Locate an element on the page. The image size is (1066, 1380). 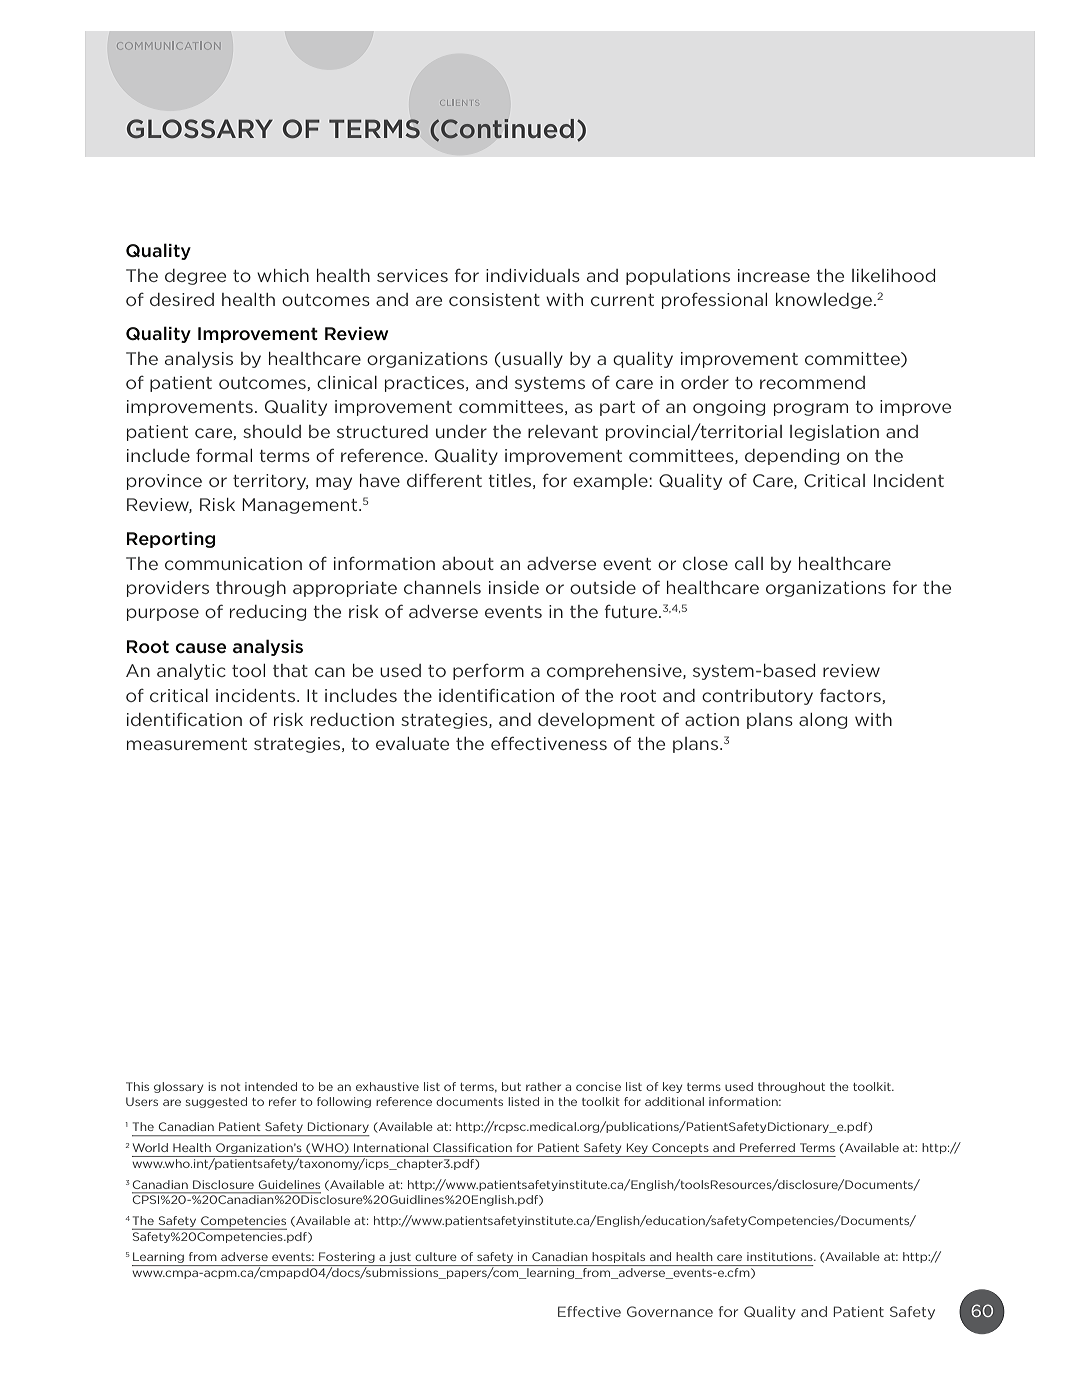
call is located at coordinates (749, 563).
